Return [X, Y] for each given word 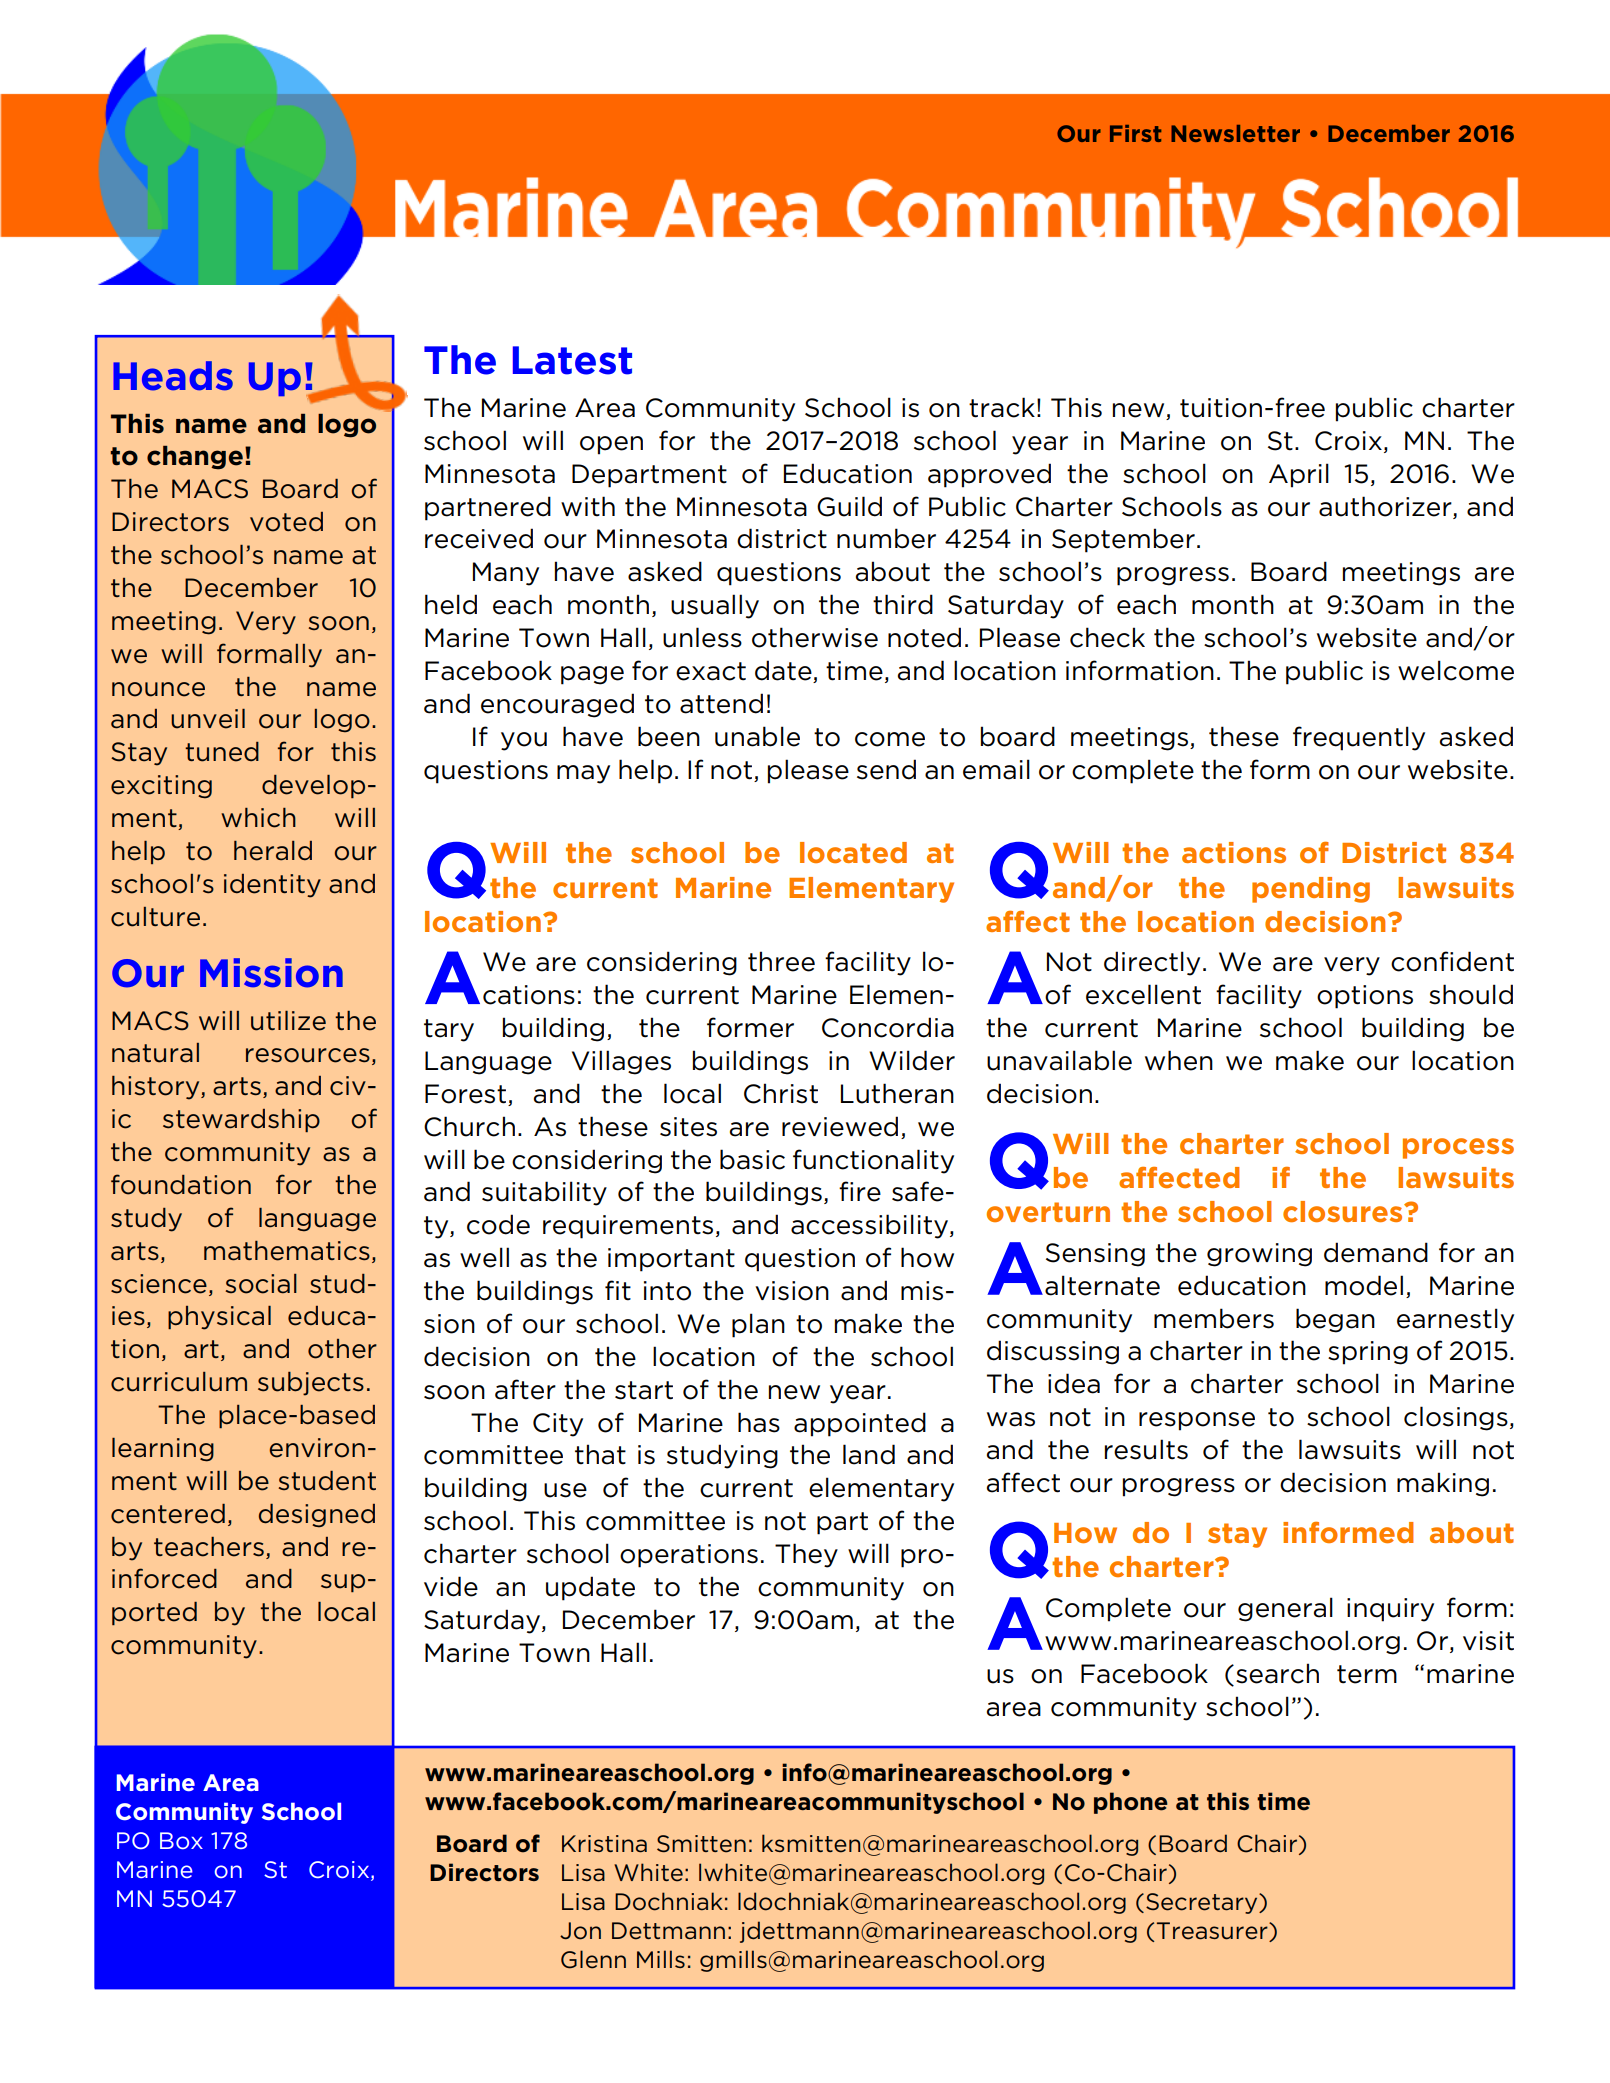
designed [317, 1516]
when [1179, 1060]
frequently [1359, 738]
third [903, 604]
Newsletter [1235, 133]
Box [181, 1840]
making [1443, 1484]
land [869, 1454]
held [451, 604]
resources [308, 1055]
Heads [173, 376]
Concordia [888, 1027]
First [1135, 133]
